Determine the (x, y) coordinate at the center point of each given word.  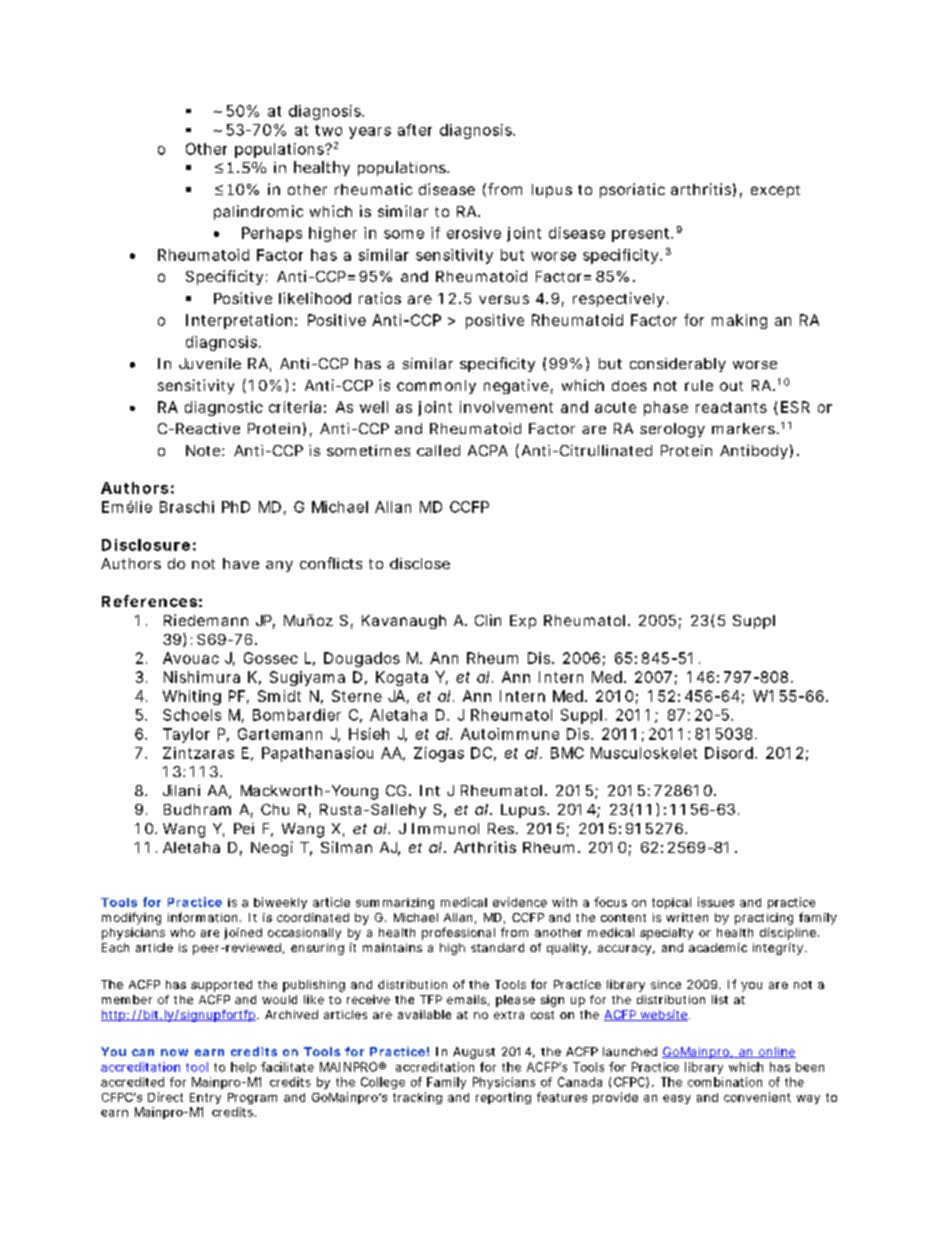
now (174, 1052)
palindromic (258, 212)
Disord (729, 753)
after (415, 130)
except (775, 191)
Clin (488, 620)
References (149, 601)
